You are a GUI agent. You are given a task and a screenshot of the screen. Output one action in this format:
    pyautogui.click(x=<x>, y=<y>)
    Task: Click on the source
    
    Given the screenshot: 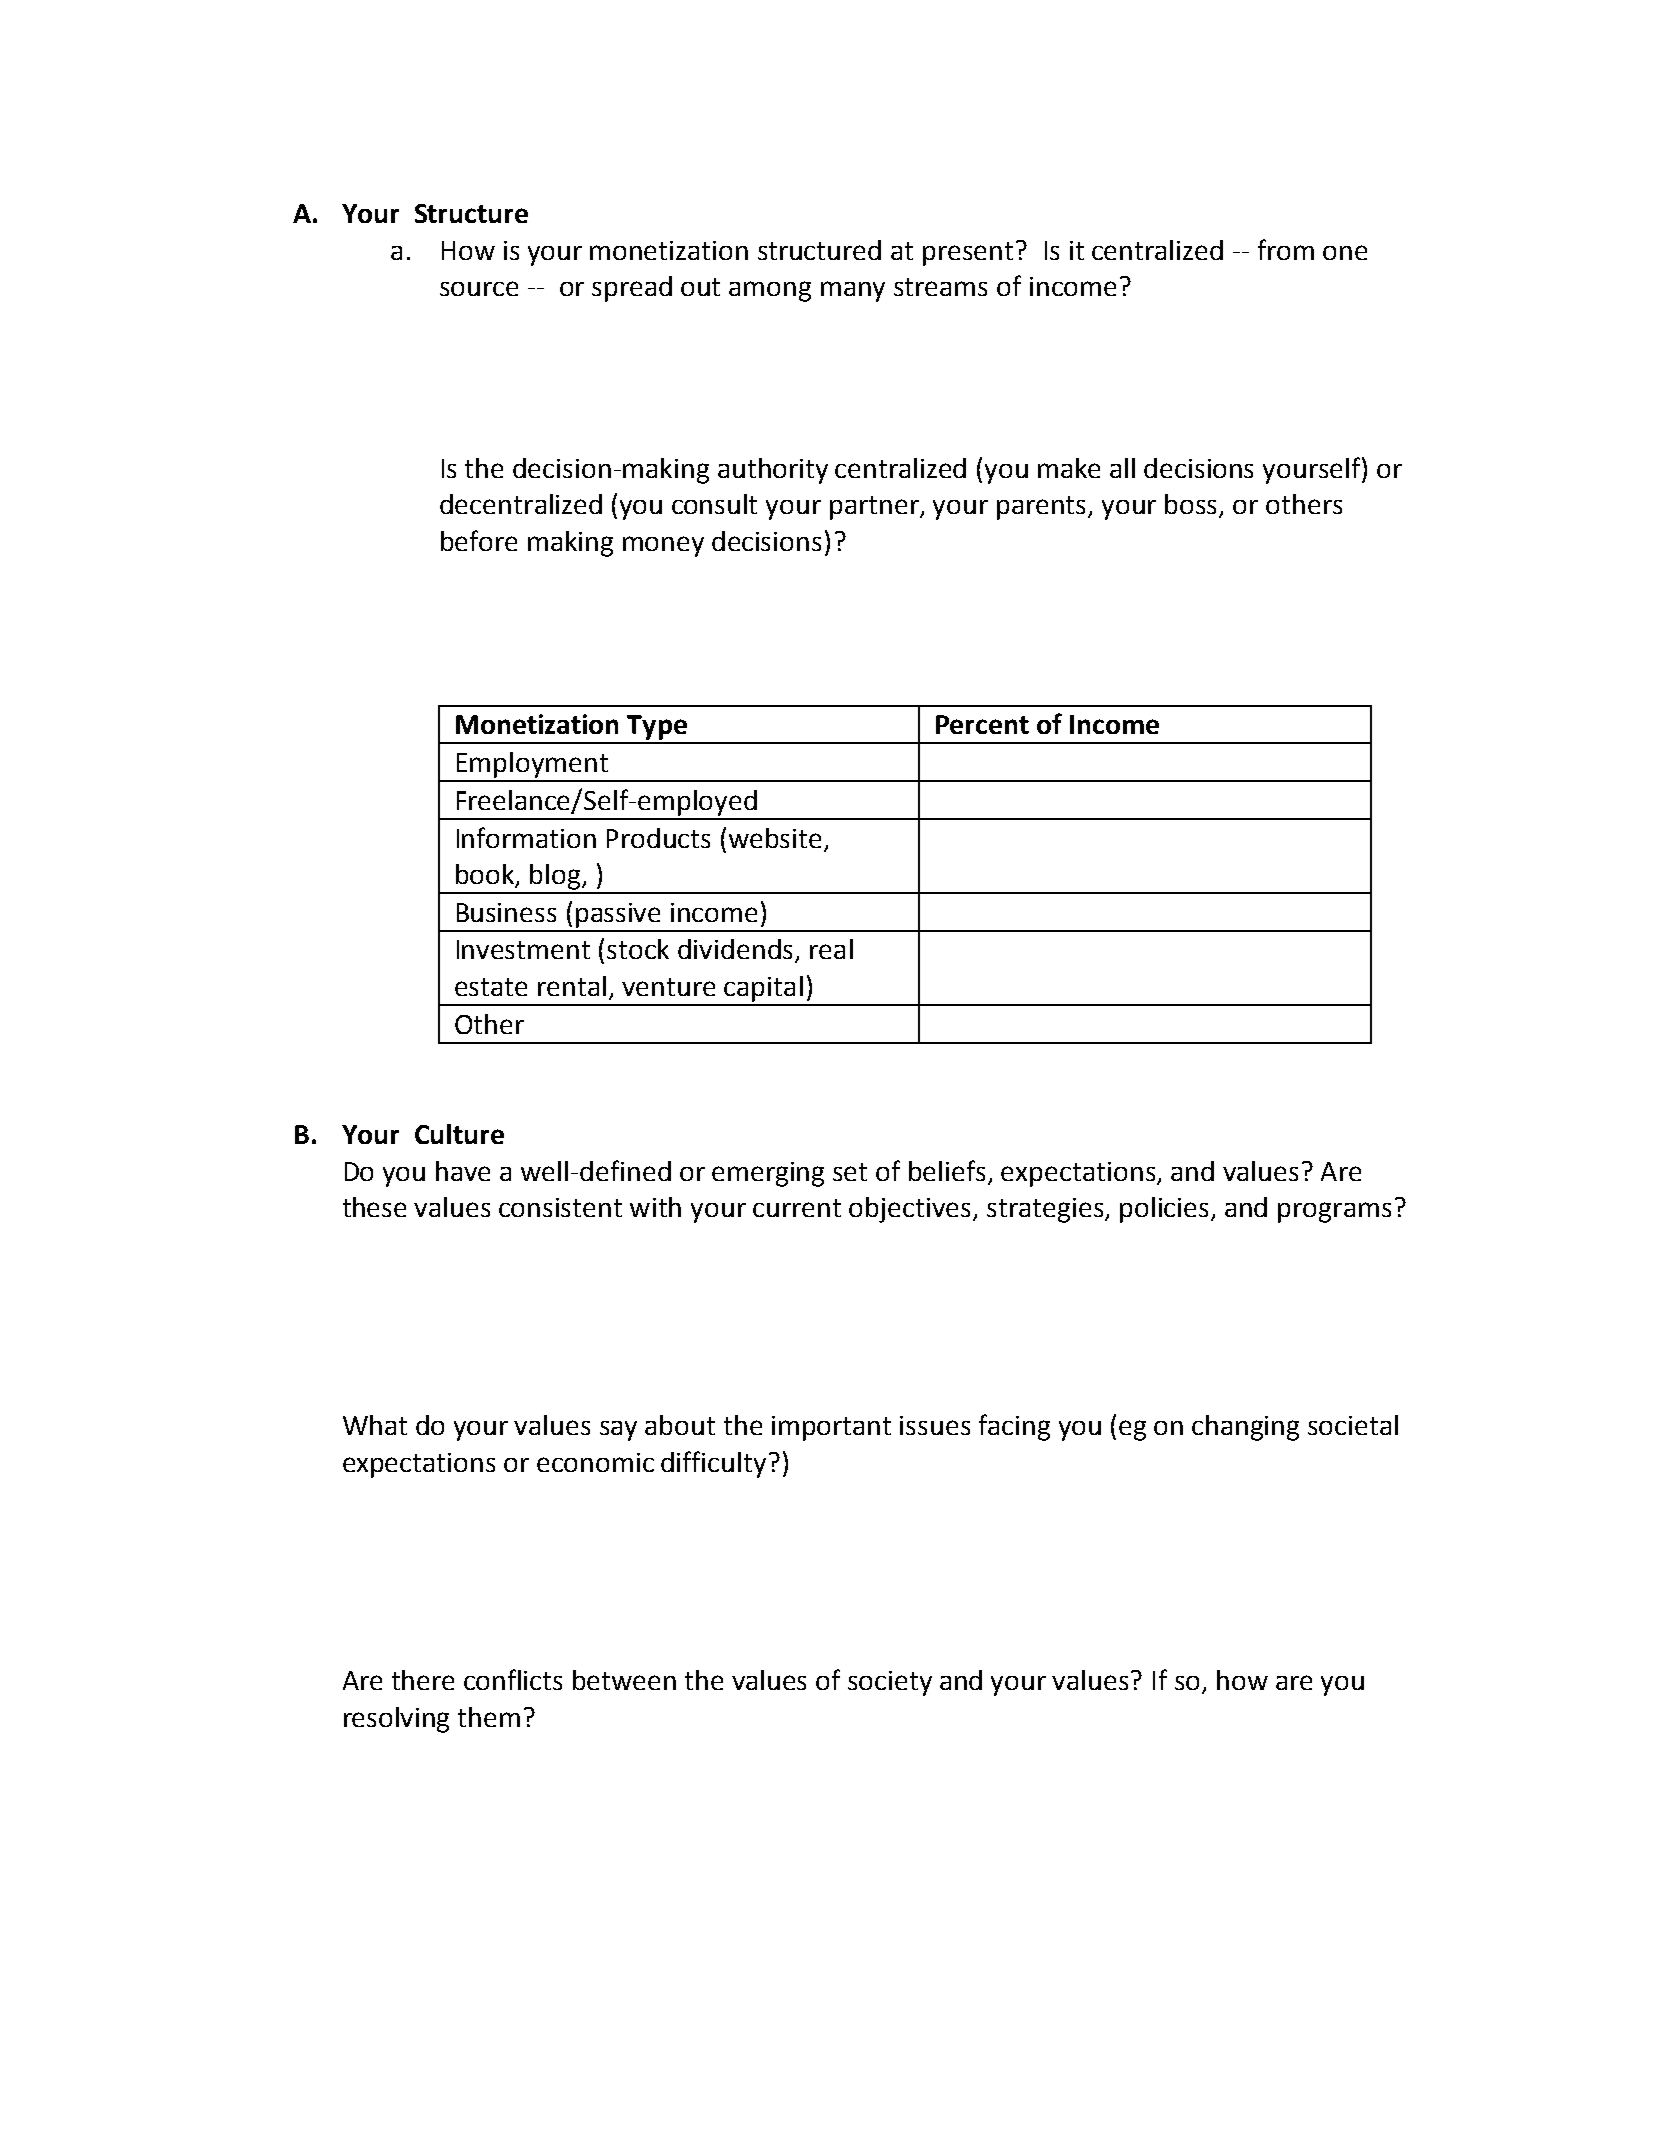 What is the action you would take?
    pyautogui.click(x=479, y=288)
